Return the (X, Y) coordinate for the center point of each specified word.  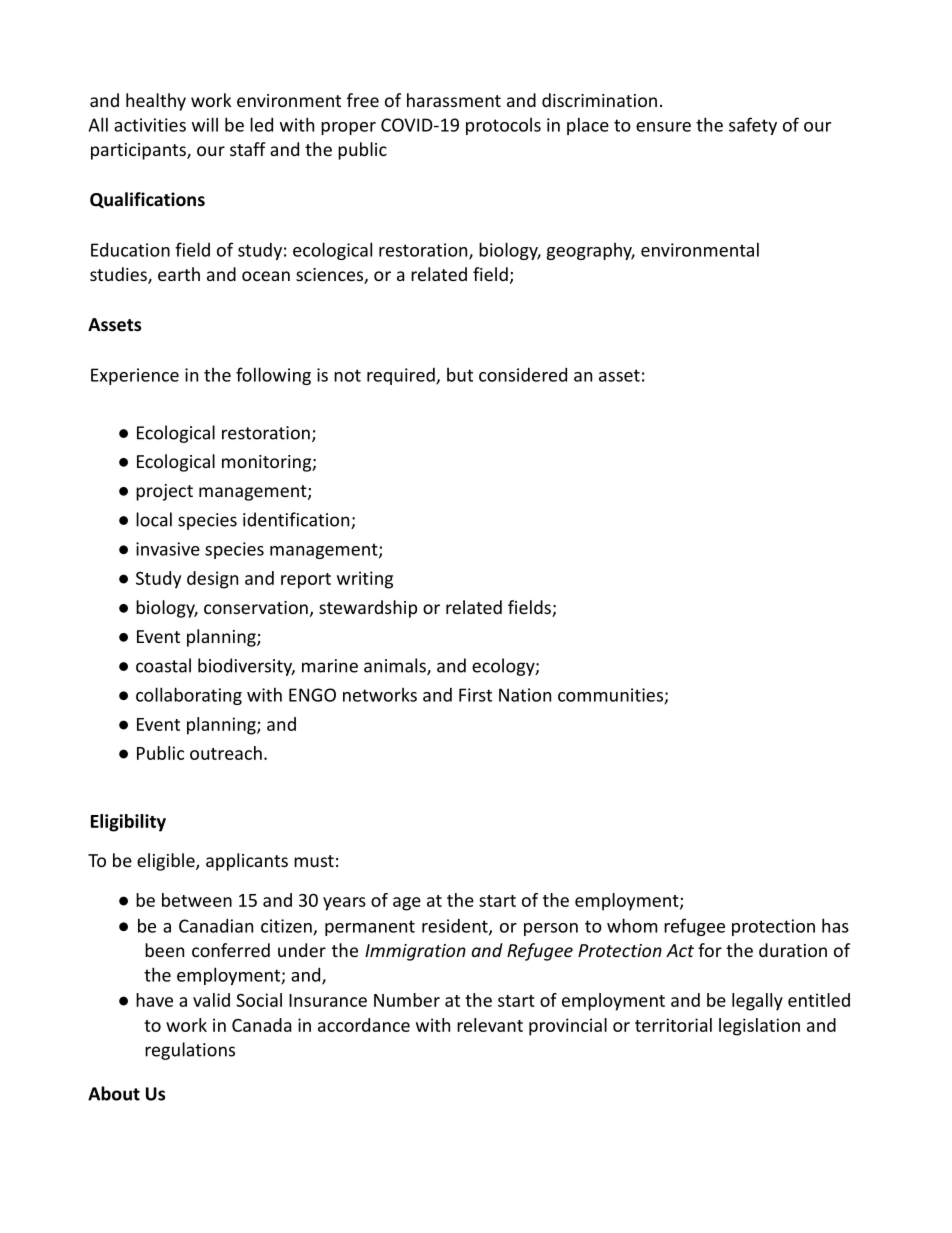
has (835, 925)
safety (753, 126)
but (460, 375)
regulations (190, 1051)
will (205, 124)
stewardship (368, 609)
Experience (135, 376)
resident (456, 927)
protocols (503, 126)
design (212, 580)
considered (523, 375)
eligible (167, 862)
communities (611, 696)
